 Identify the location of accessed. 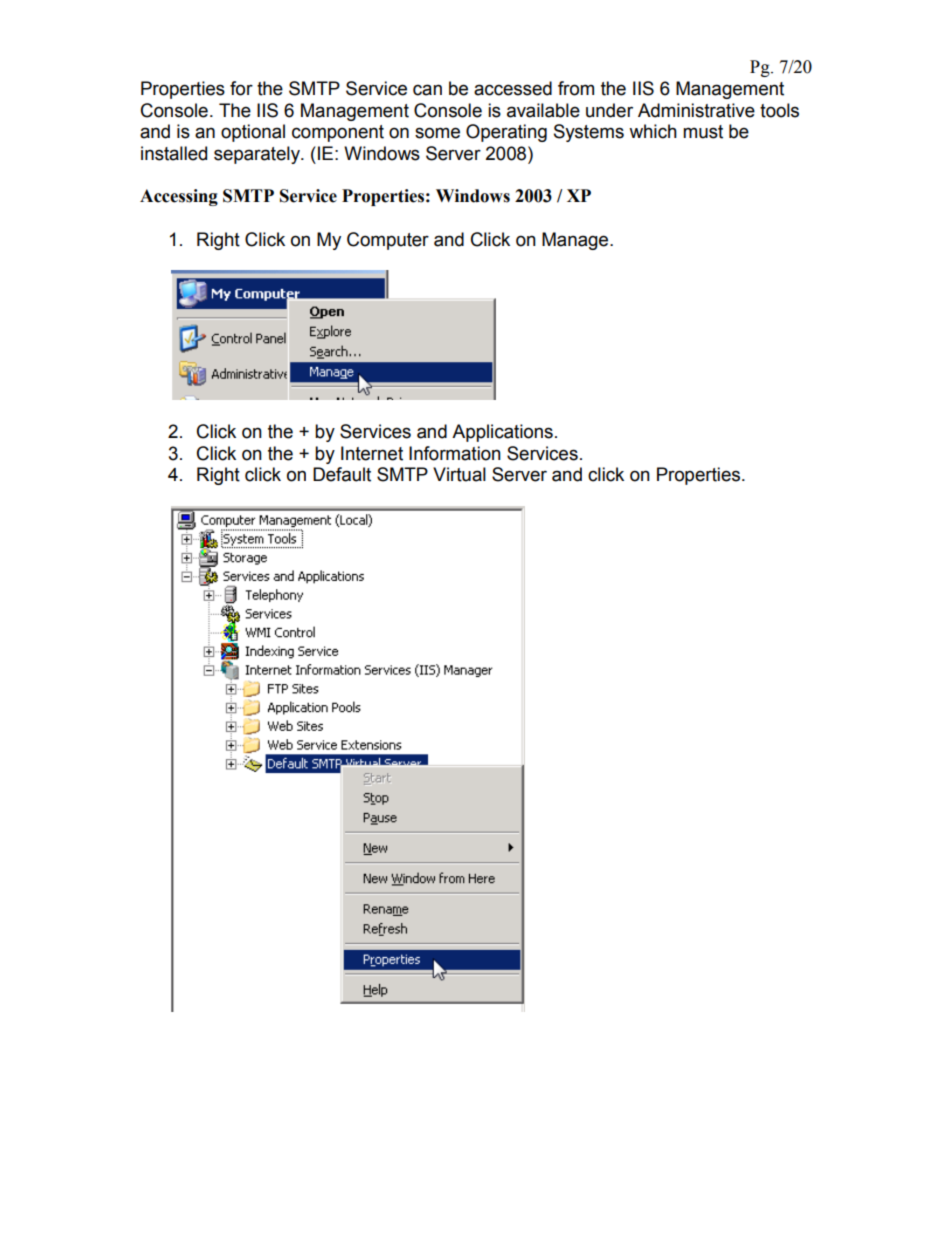
(513, 88).
